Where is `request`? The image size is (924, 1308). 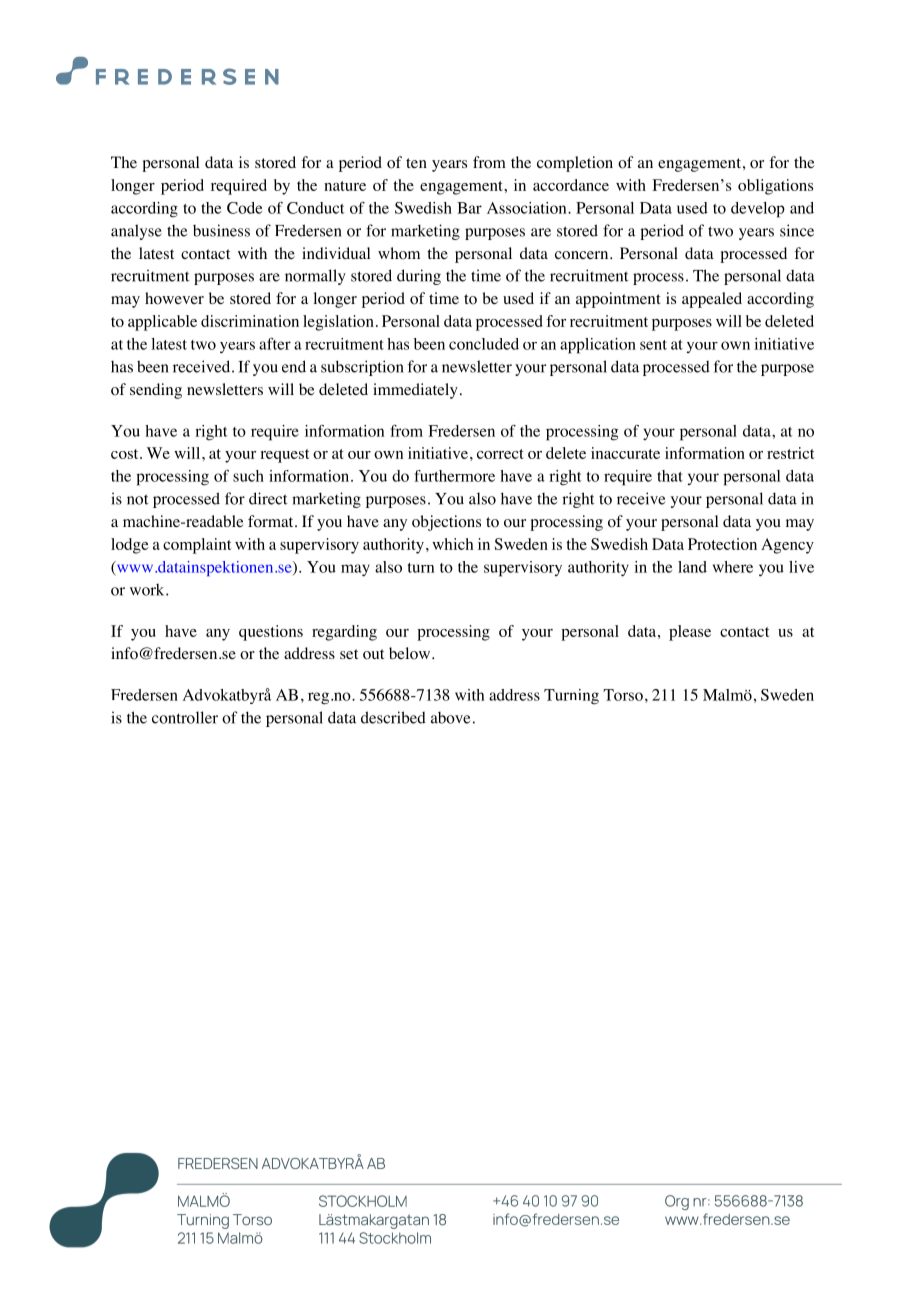 request is located at coordinates (284, 456).
